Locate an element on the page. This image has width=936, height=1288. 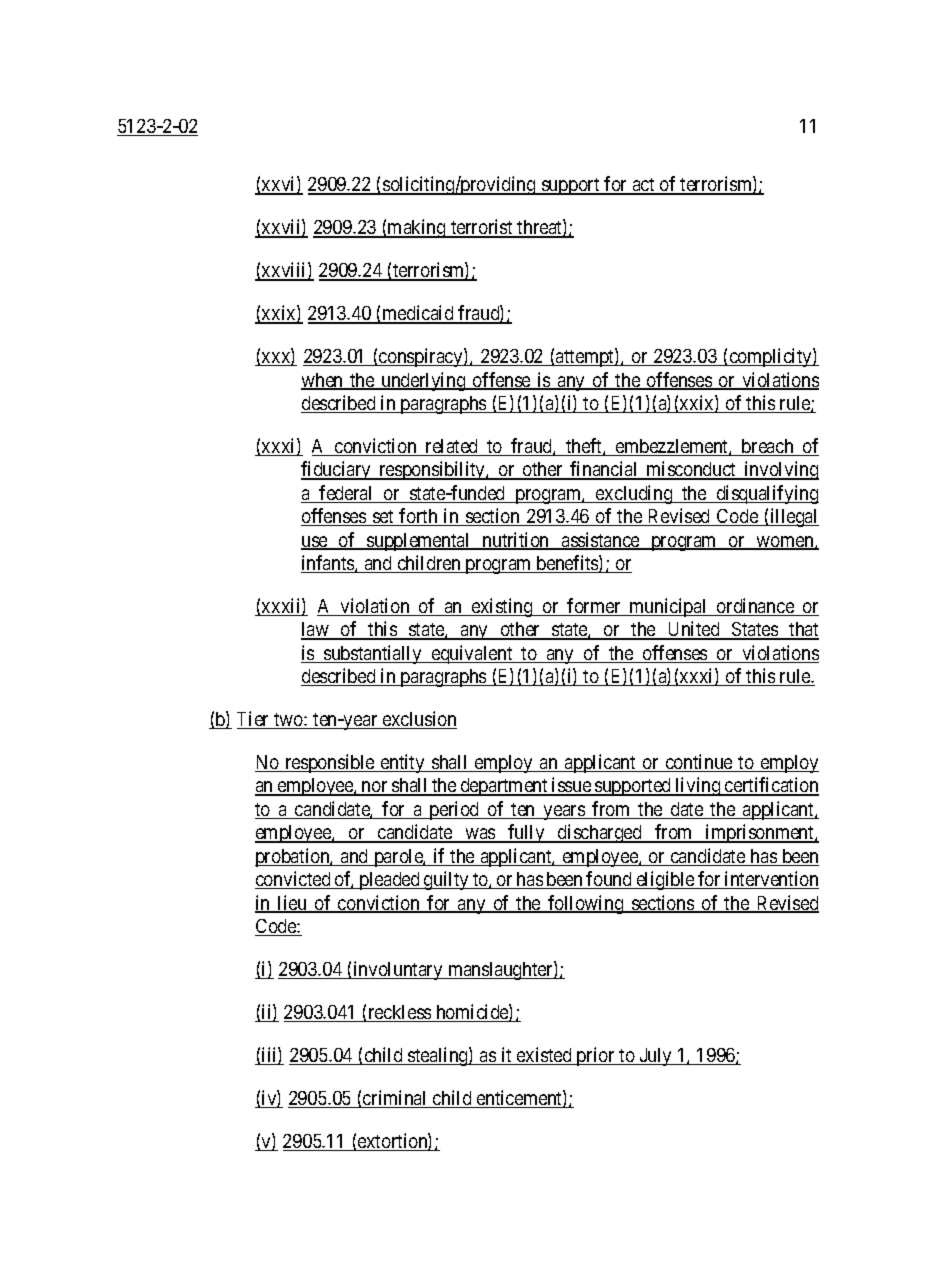
federal is located at coordinates (347, 494).
